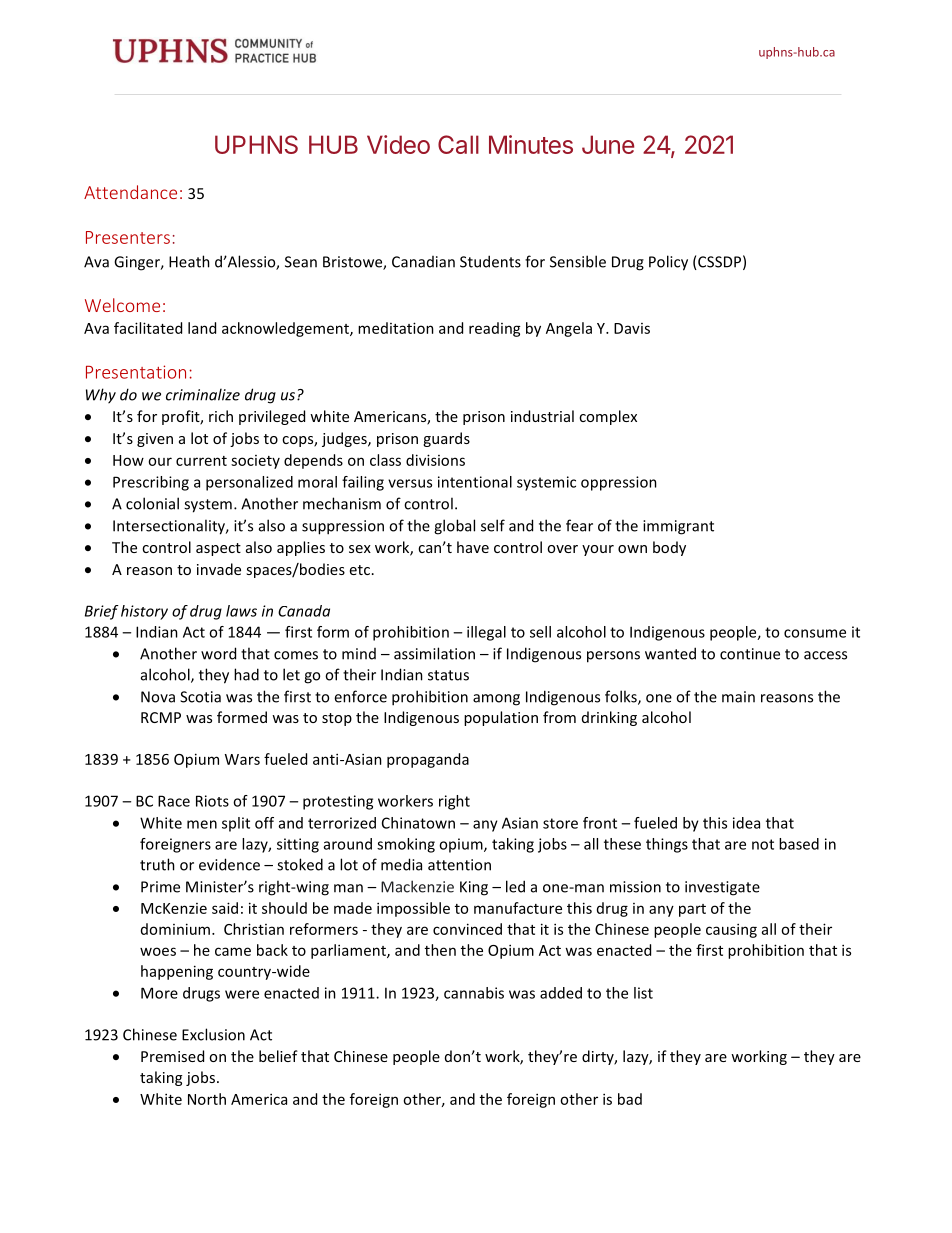 Image resolution: width=952 pixels, height=1233 pixels. I want to click on Call, so click(458, 144).
